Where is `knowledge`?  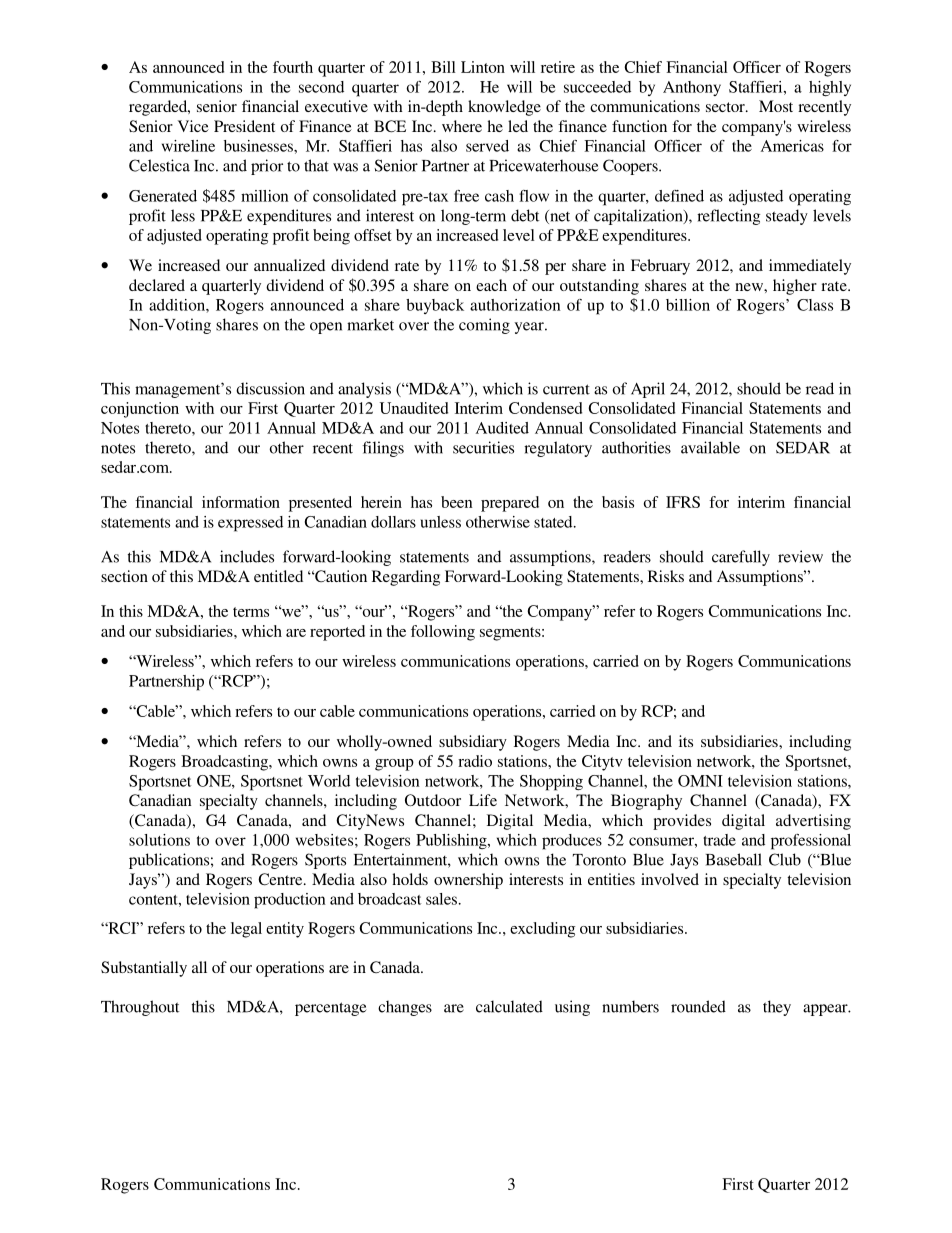
knowledge is located at coordinates (504, 108).
